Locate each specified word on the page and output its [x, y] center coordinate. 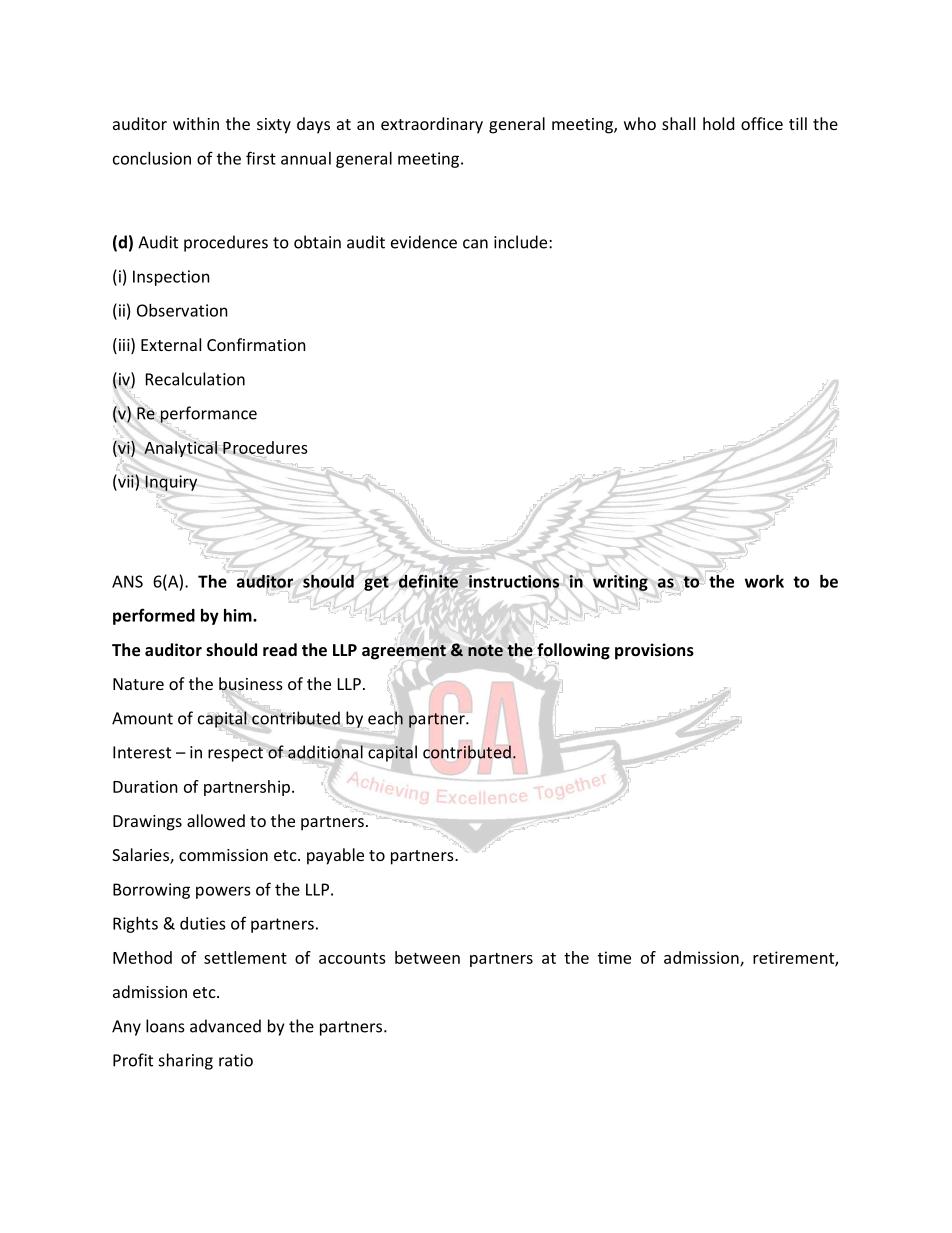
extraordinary [432, 125]
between [427, 957]
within [196, 123]
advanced [225, 1026]
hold [718, 123]
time [614, 957]
